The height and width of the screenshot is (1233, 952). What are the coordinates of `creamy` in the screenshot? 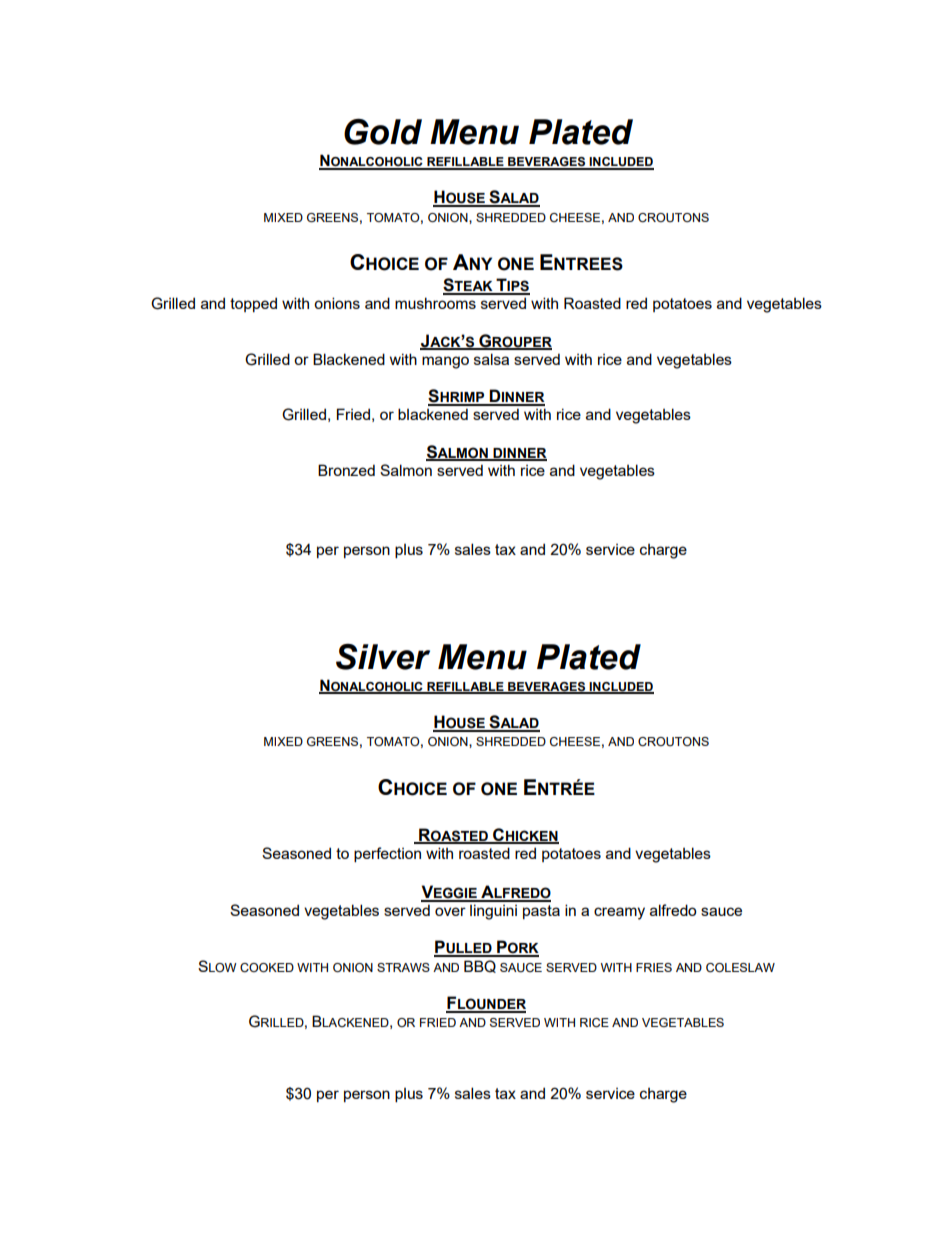 It's located at (619, 913).
